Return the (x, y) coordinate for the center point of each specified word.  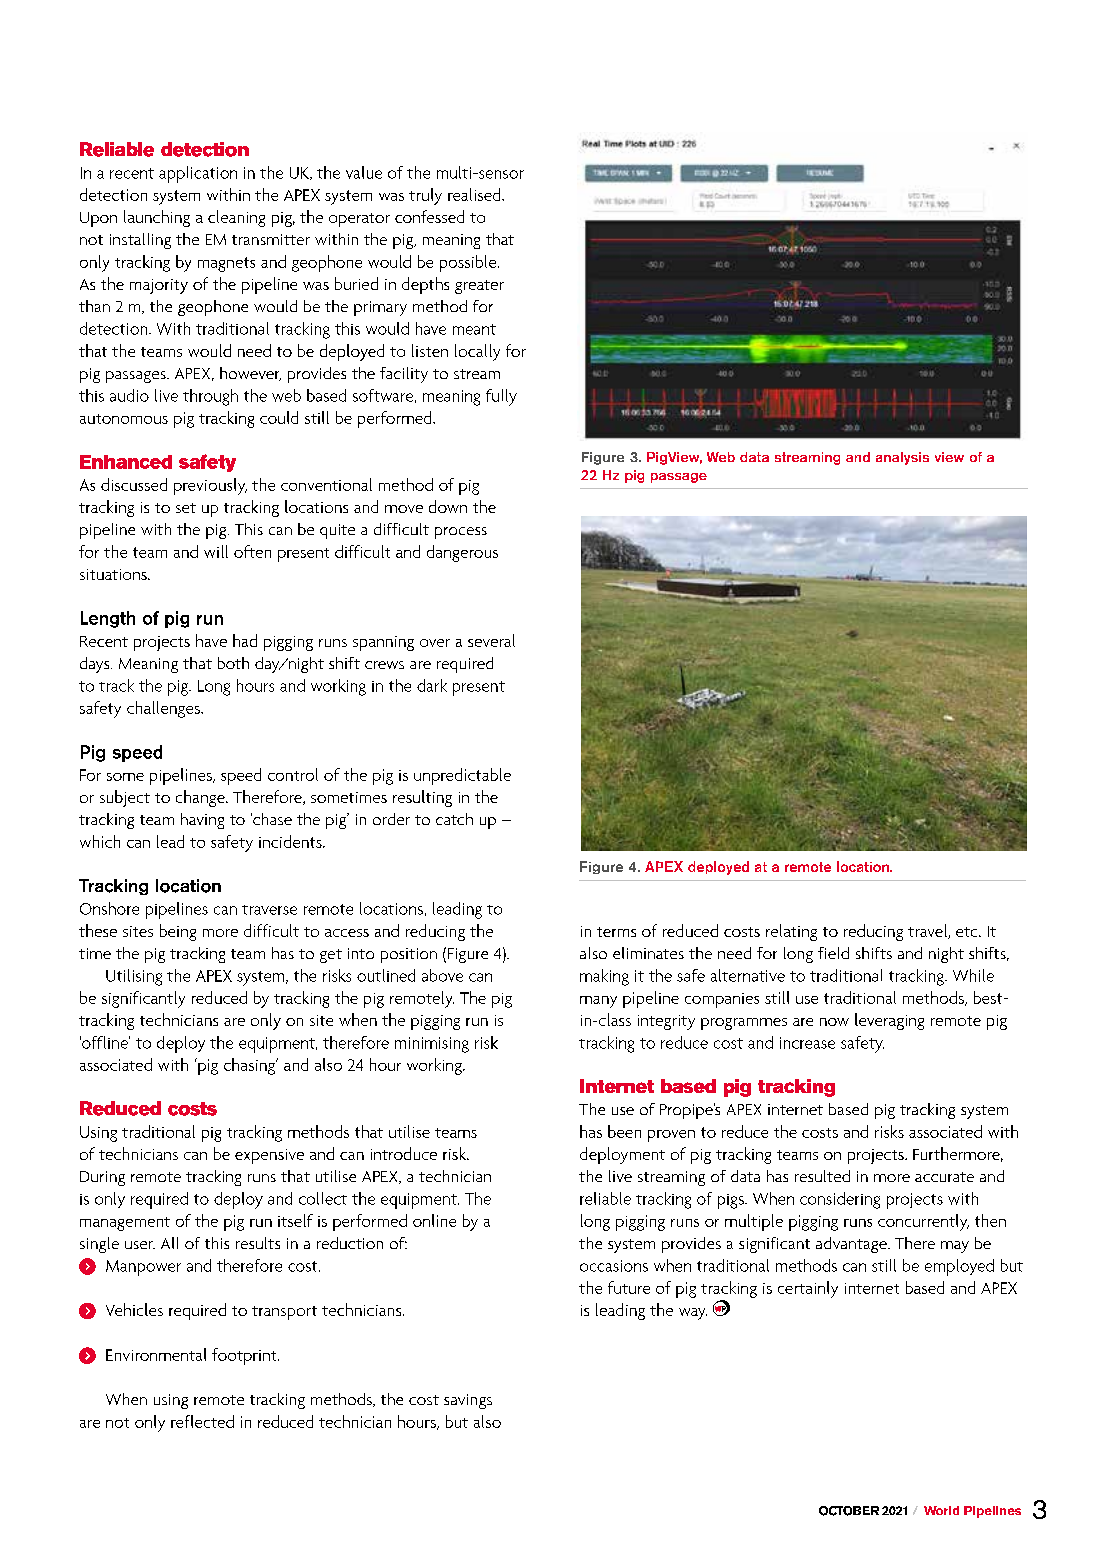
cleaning (236, 218)
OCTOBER (849, 1511)
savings (468, 1401)
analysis (902, 458)
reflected (202, 1421)
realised (475, 194)
